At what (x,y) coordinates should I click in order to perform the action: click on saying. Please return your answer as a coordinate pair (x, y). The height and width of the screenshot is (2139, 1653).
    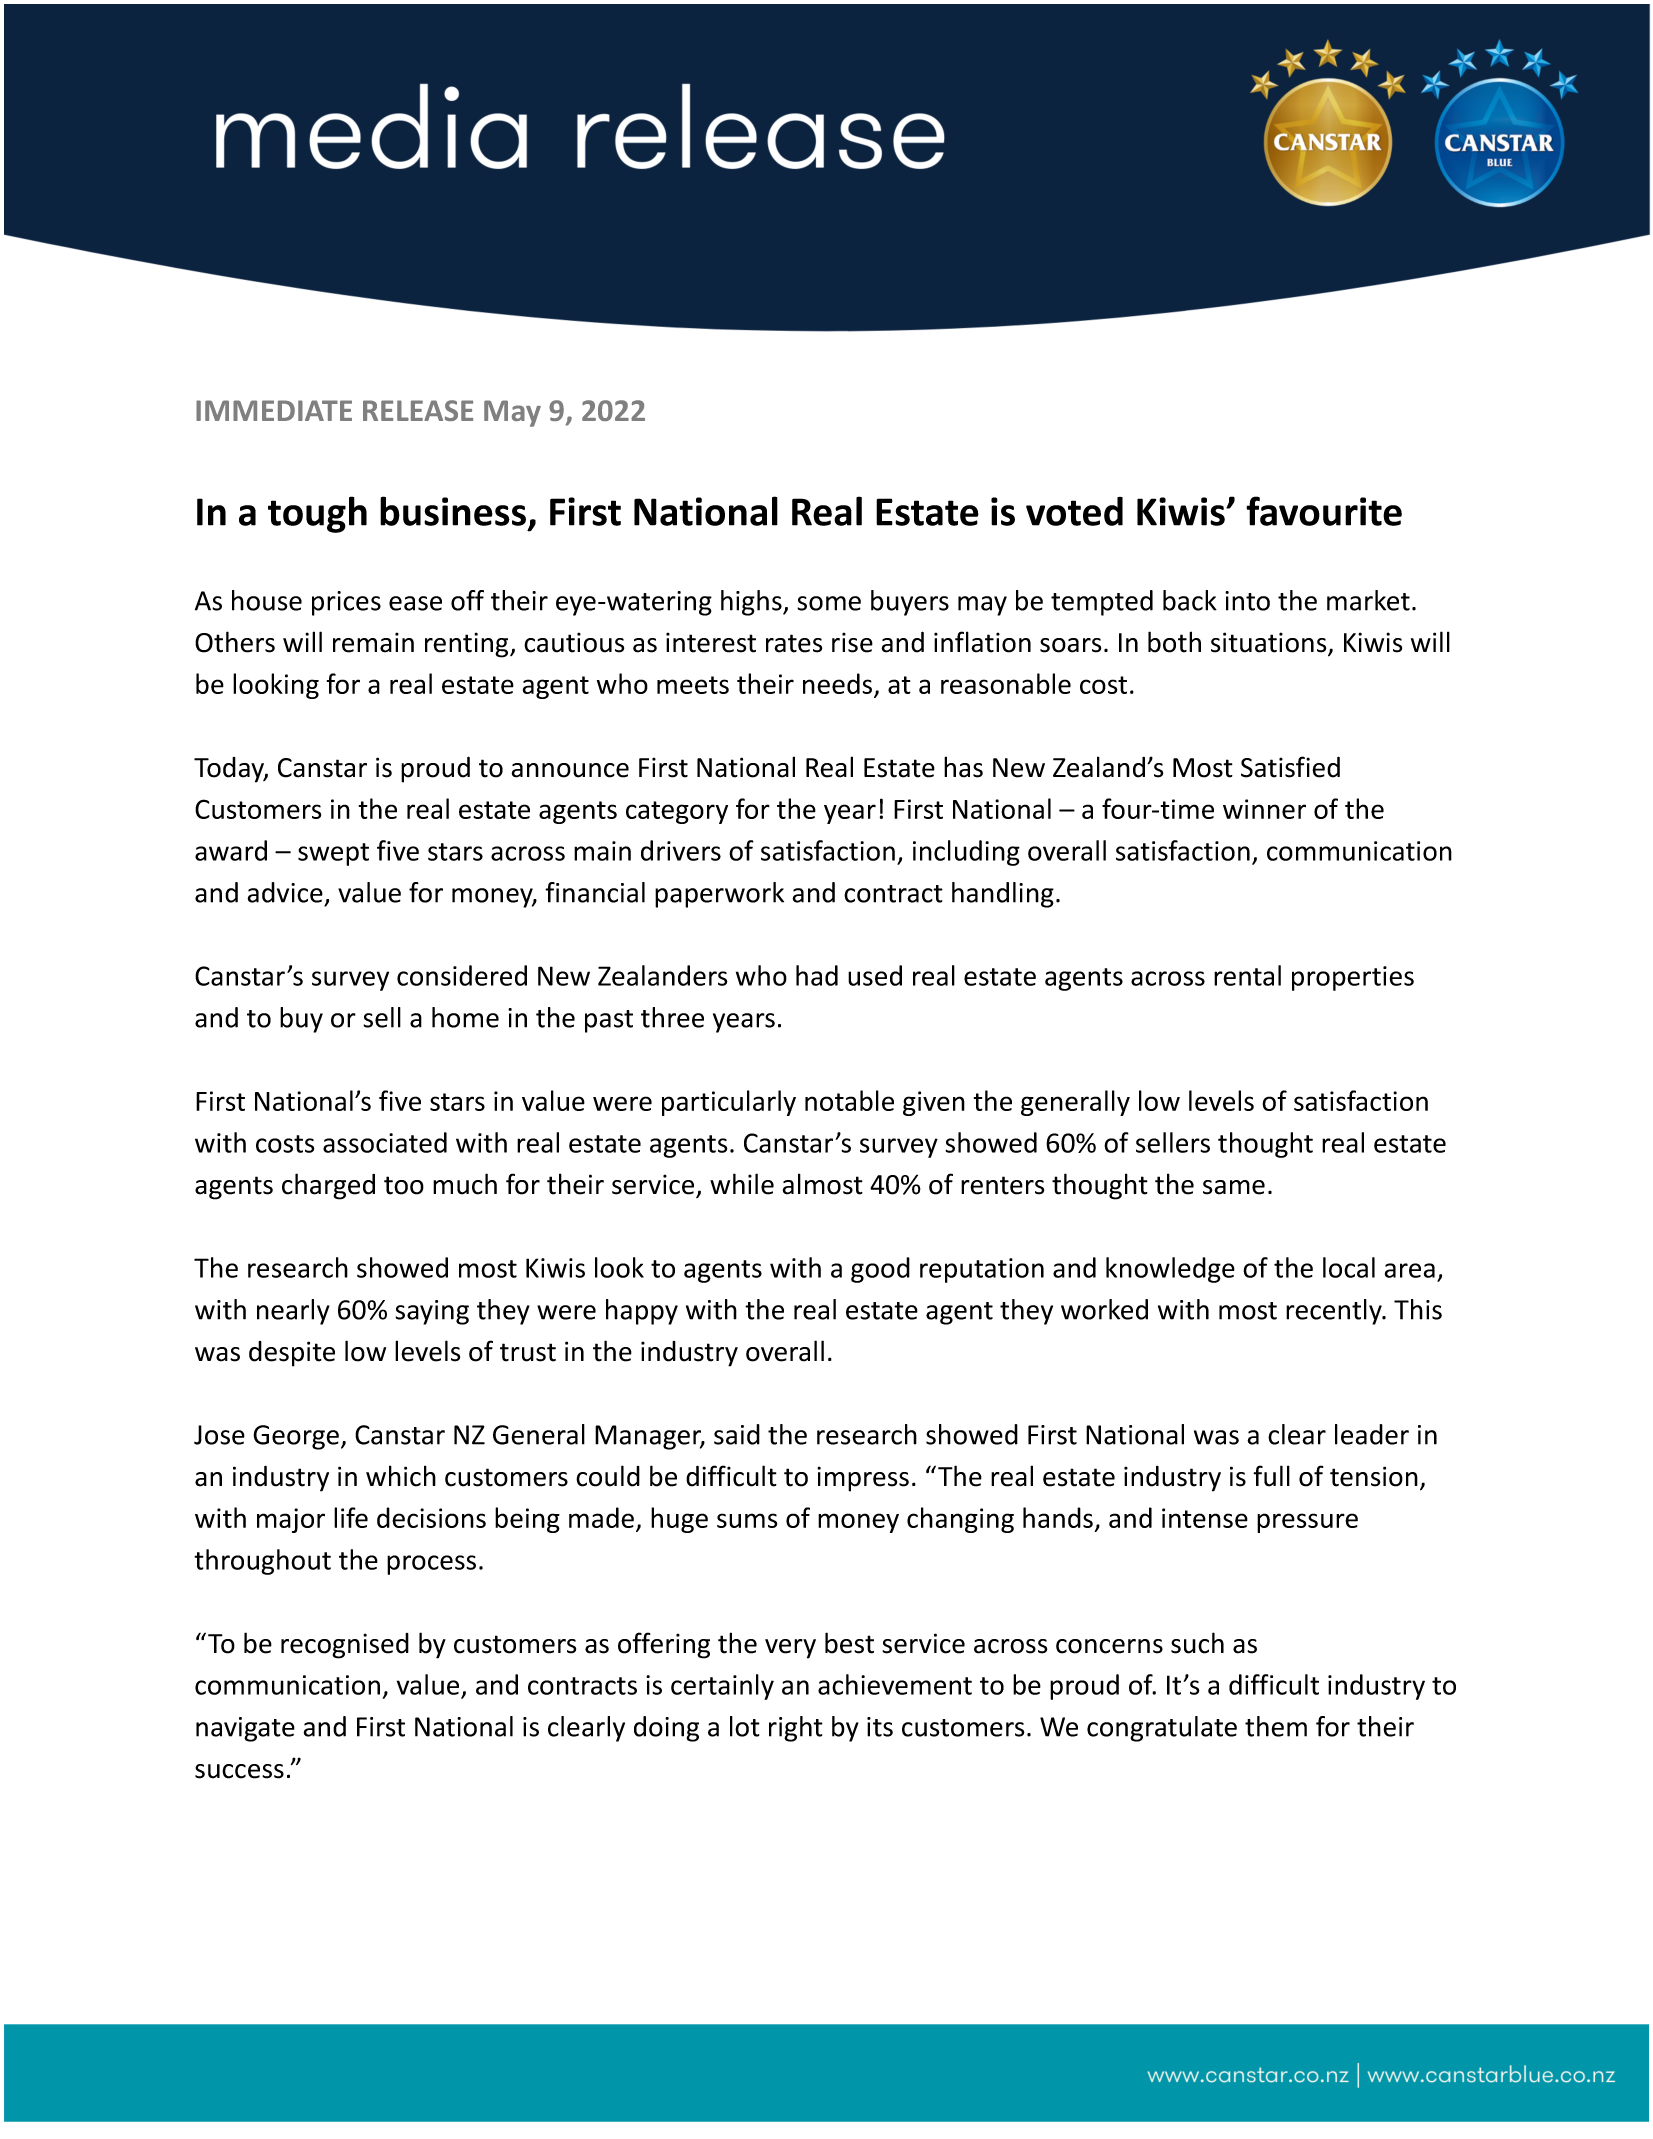
    Looking at the image, I should click on (432, 1312).
